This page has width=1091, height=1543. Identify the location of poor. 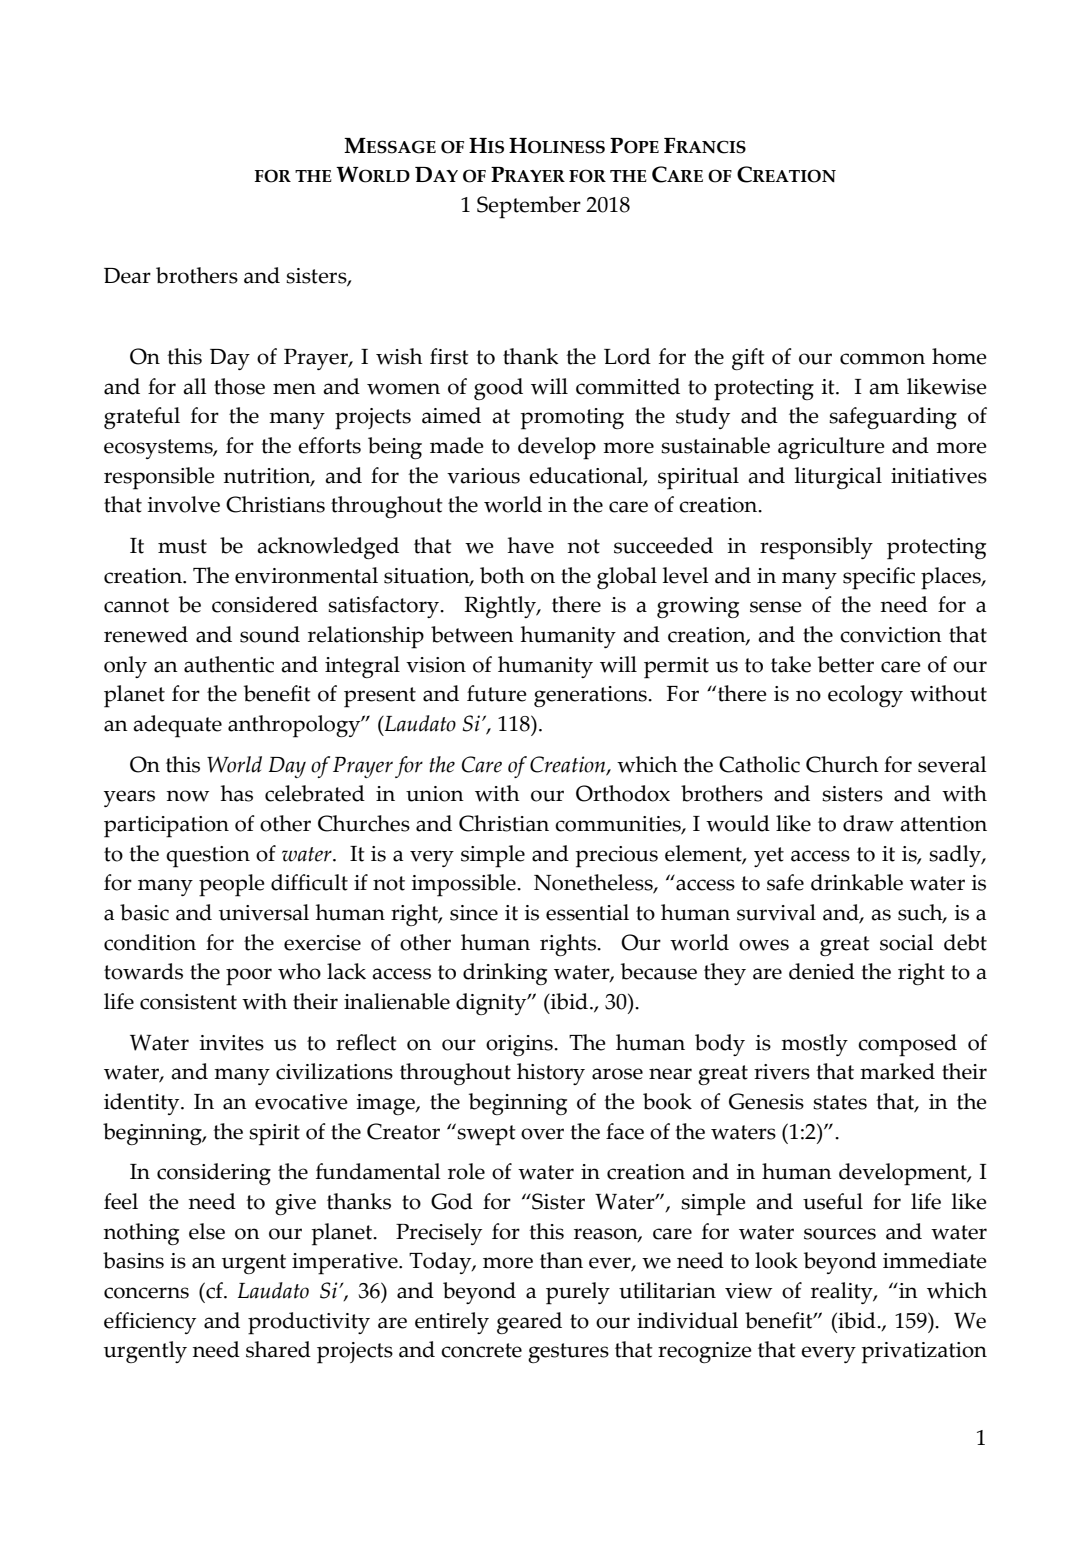
(249, 977).
